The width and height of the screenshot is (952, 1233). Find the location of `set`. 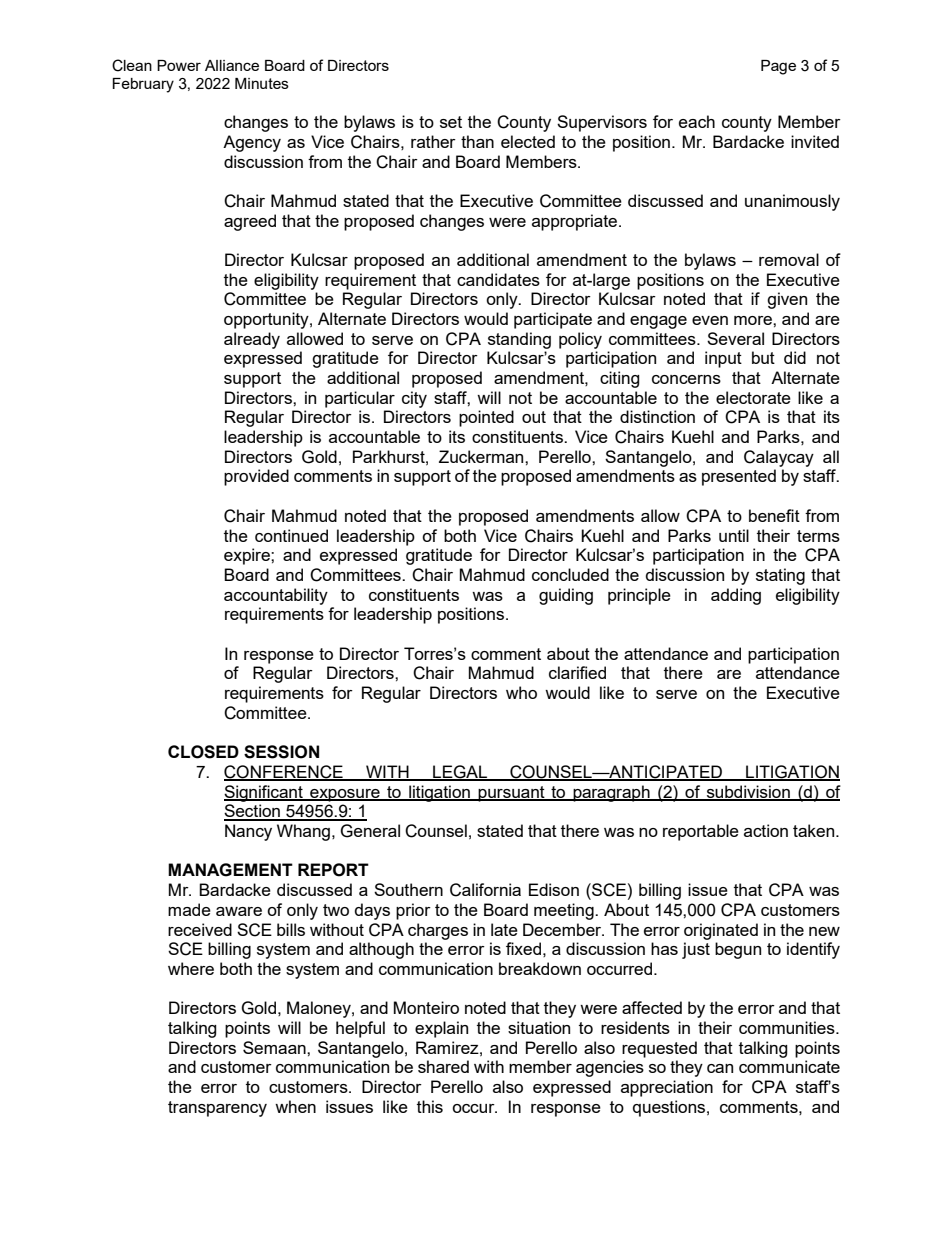

set is located at coordinates (451, 122).
